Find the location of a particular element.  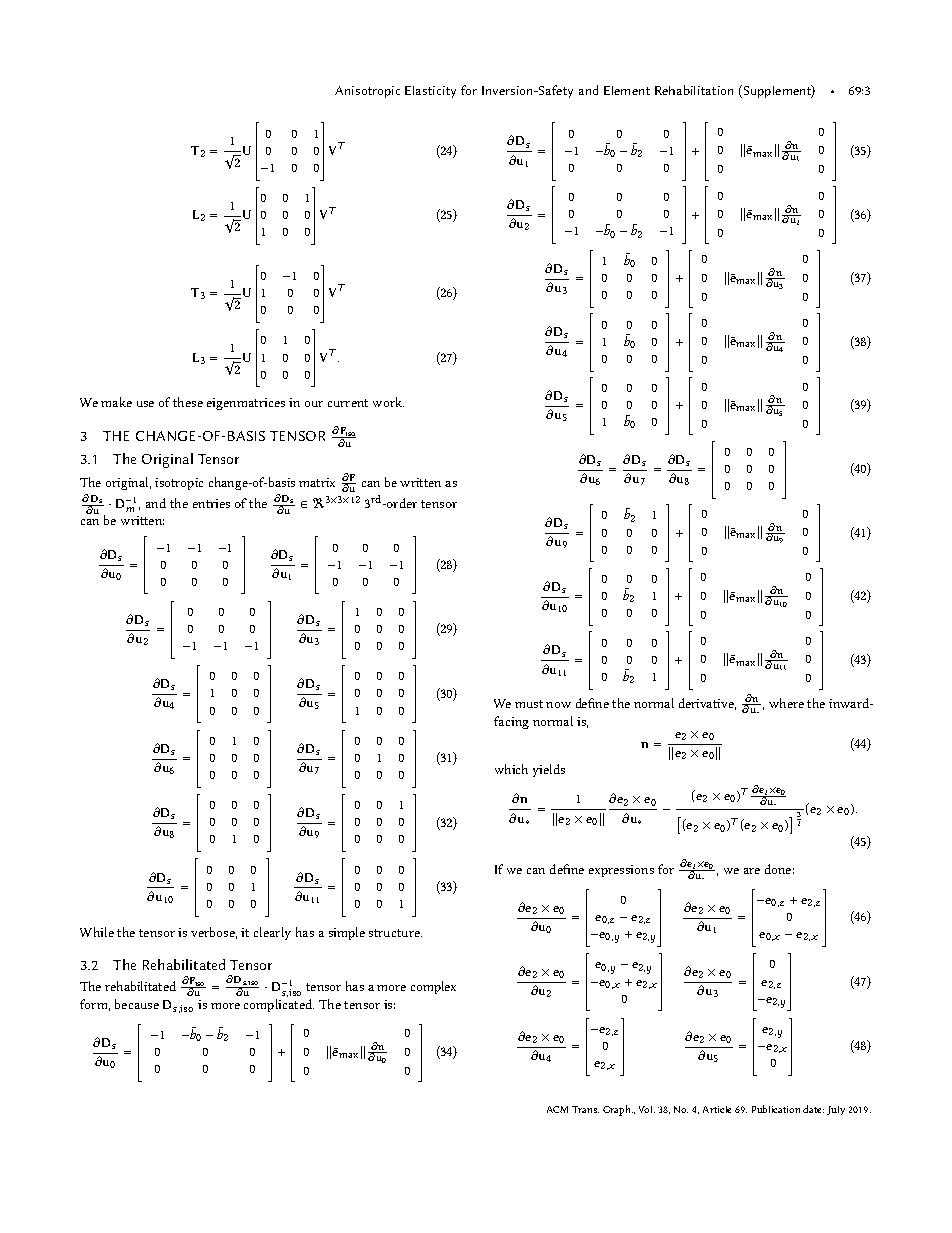

Rehabilitation is located at coordinates (694, 90).
